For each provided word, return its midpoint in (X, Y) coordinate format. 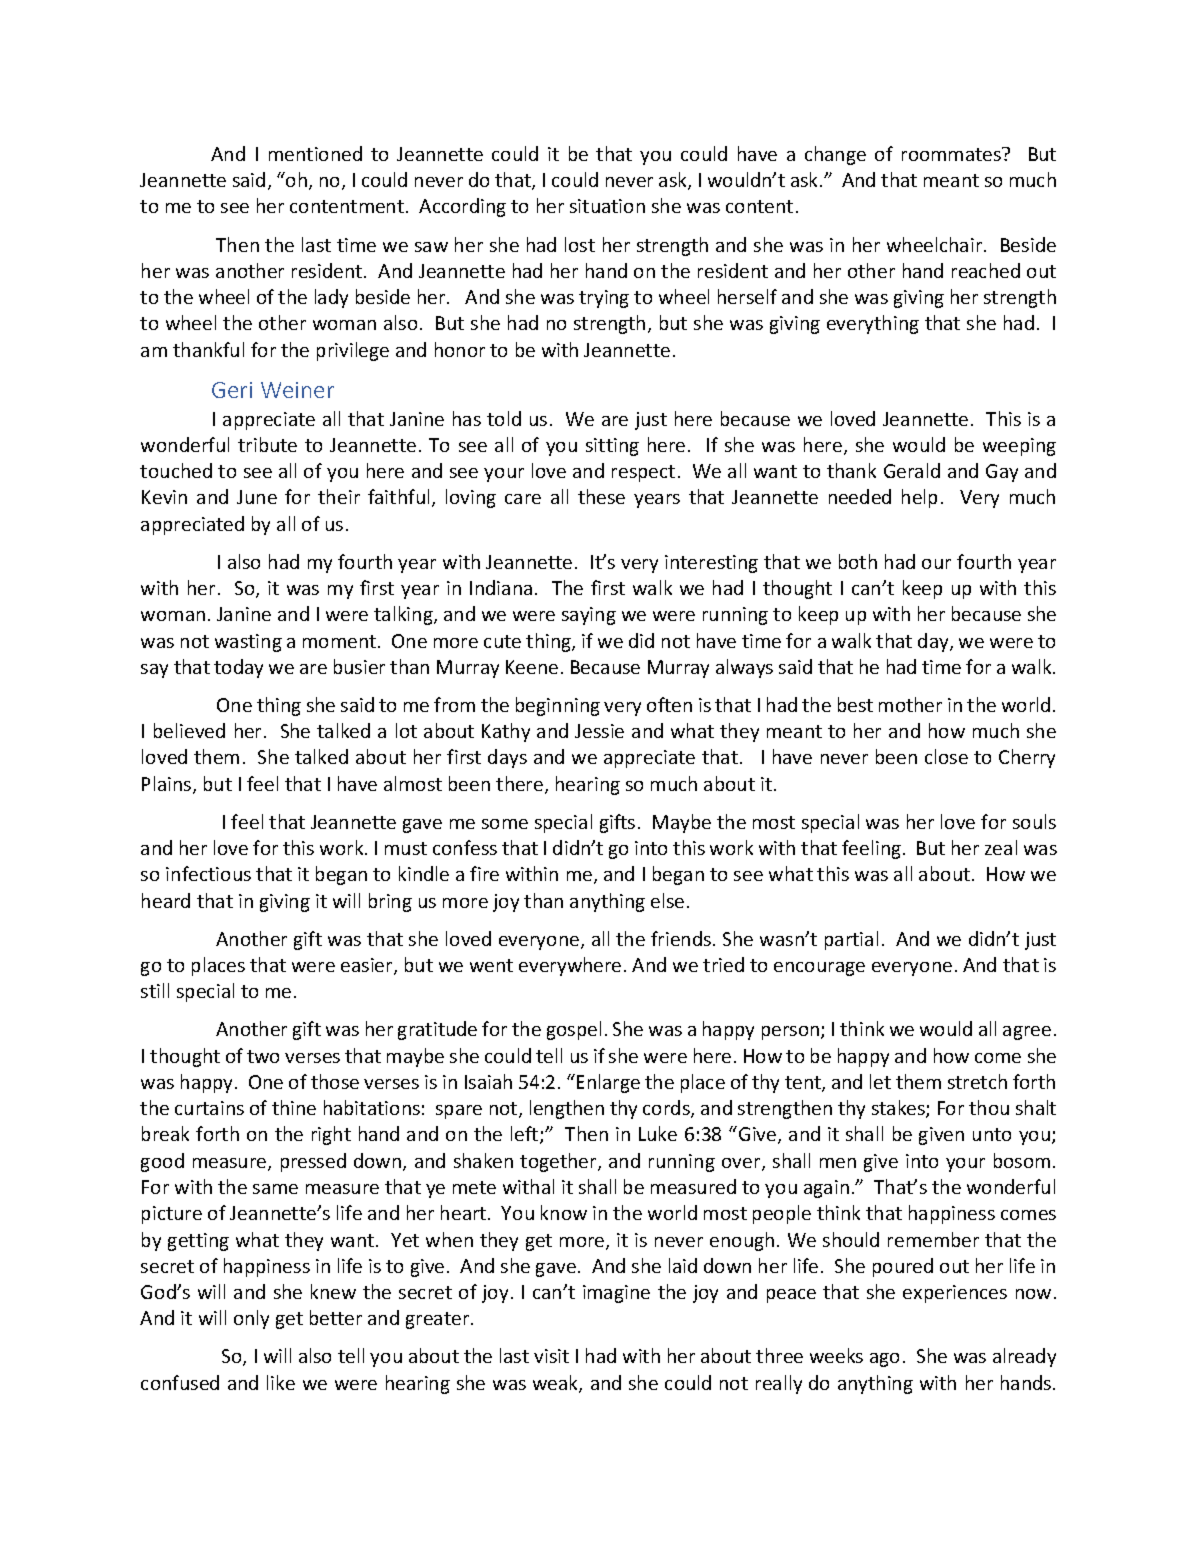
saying (589, 616)
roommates (952, 154)
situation (607, 206)
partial (851, 940)
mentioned (315, 153)
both (858, 561)
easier (368, 966)
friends (681, 938)
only (251, 1319)
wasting (248, 643)
